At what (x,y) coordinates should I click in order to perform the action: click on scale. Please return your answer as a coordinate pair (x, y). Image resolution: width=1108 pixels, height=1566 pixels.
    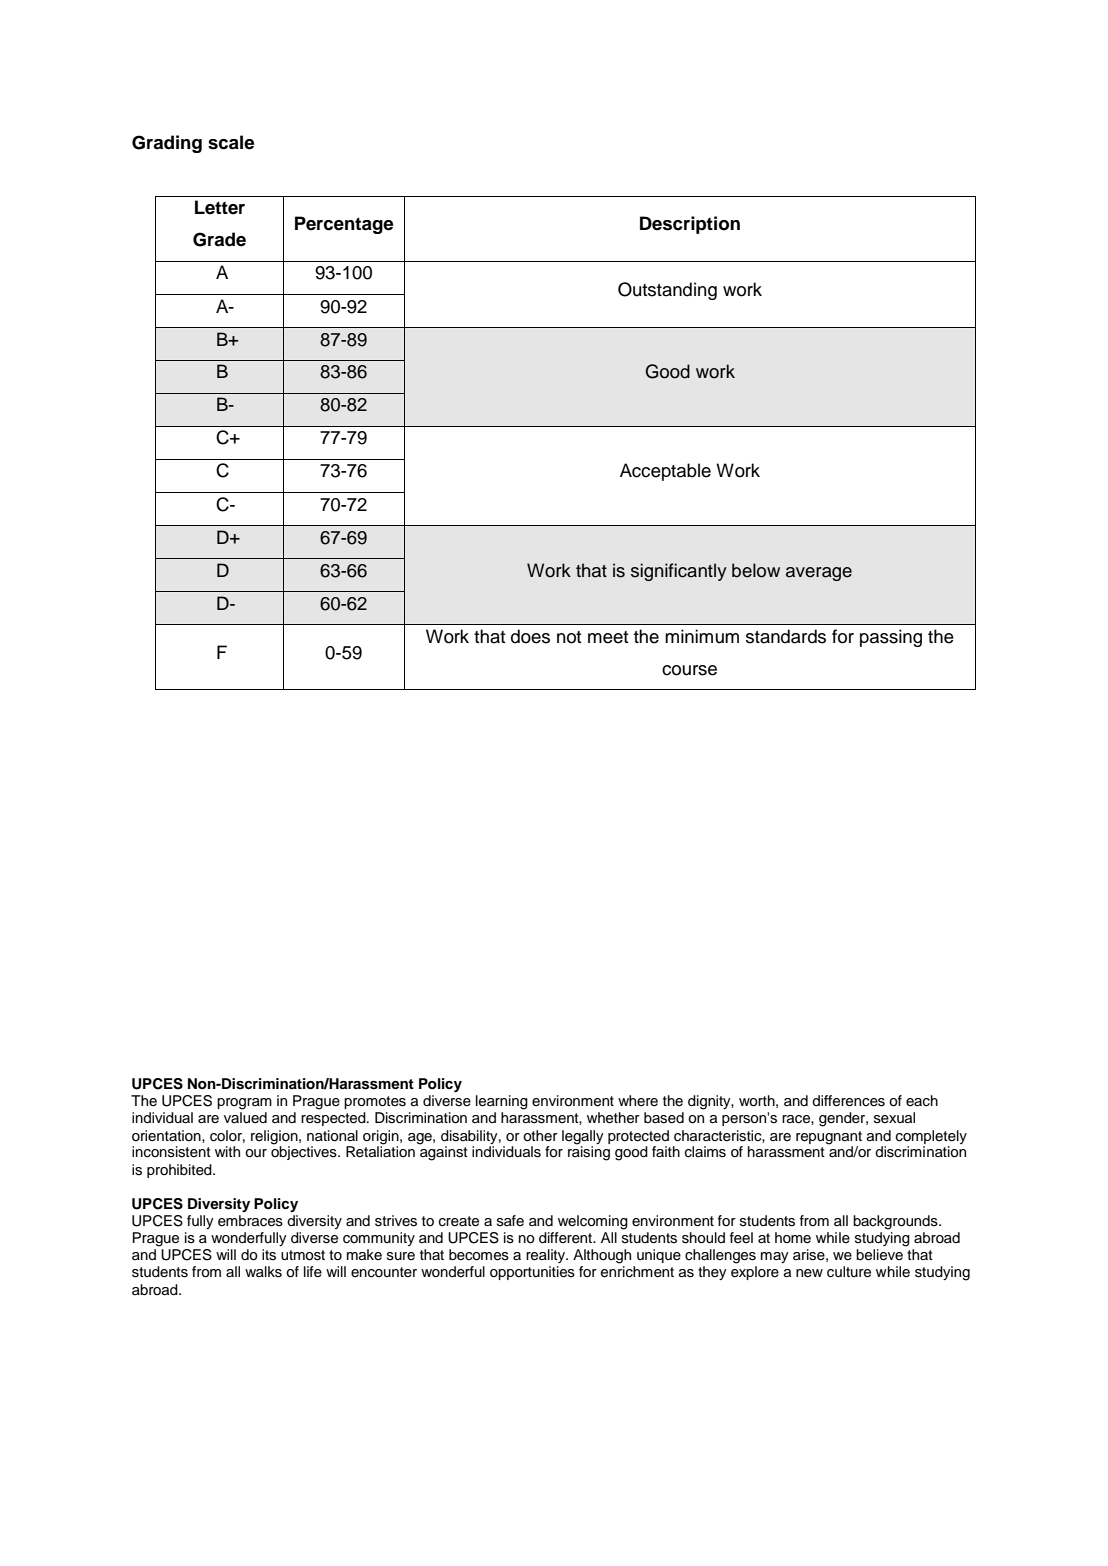
    Looking at the image, I should click on (231, 142).
